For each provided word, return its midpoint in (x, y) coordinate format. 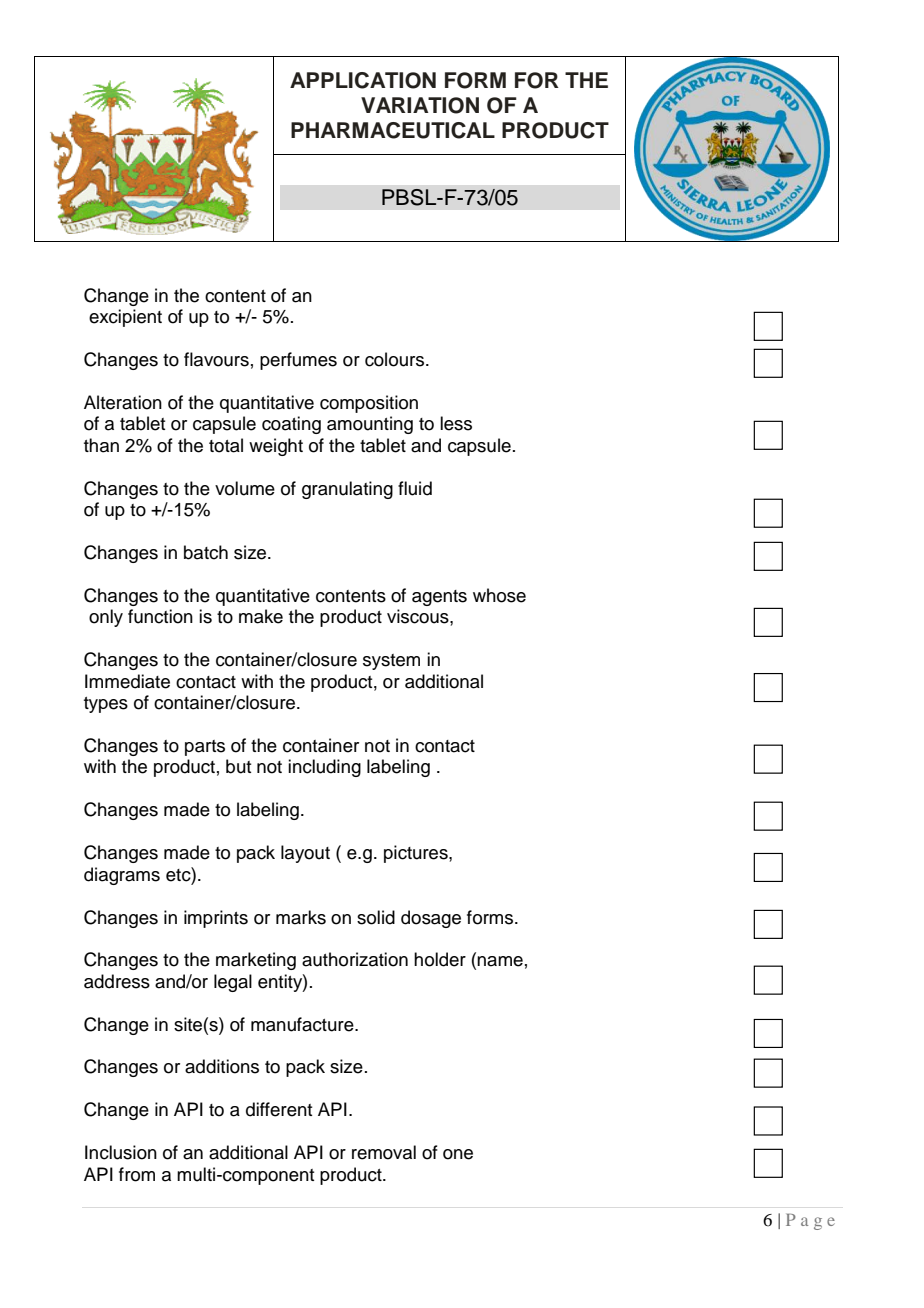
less (456, 423)
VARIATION (420, 105)
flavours (216, 359)
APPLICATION (363, 80)
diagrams (122, 876)
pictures (417, 854)
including (324, 768)
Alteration (123, 402)
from (137, 1174)
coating (291, 425)
